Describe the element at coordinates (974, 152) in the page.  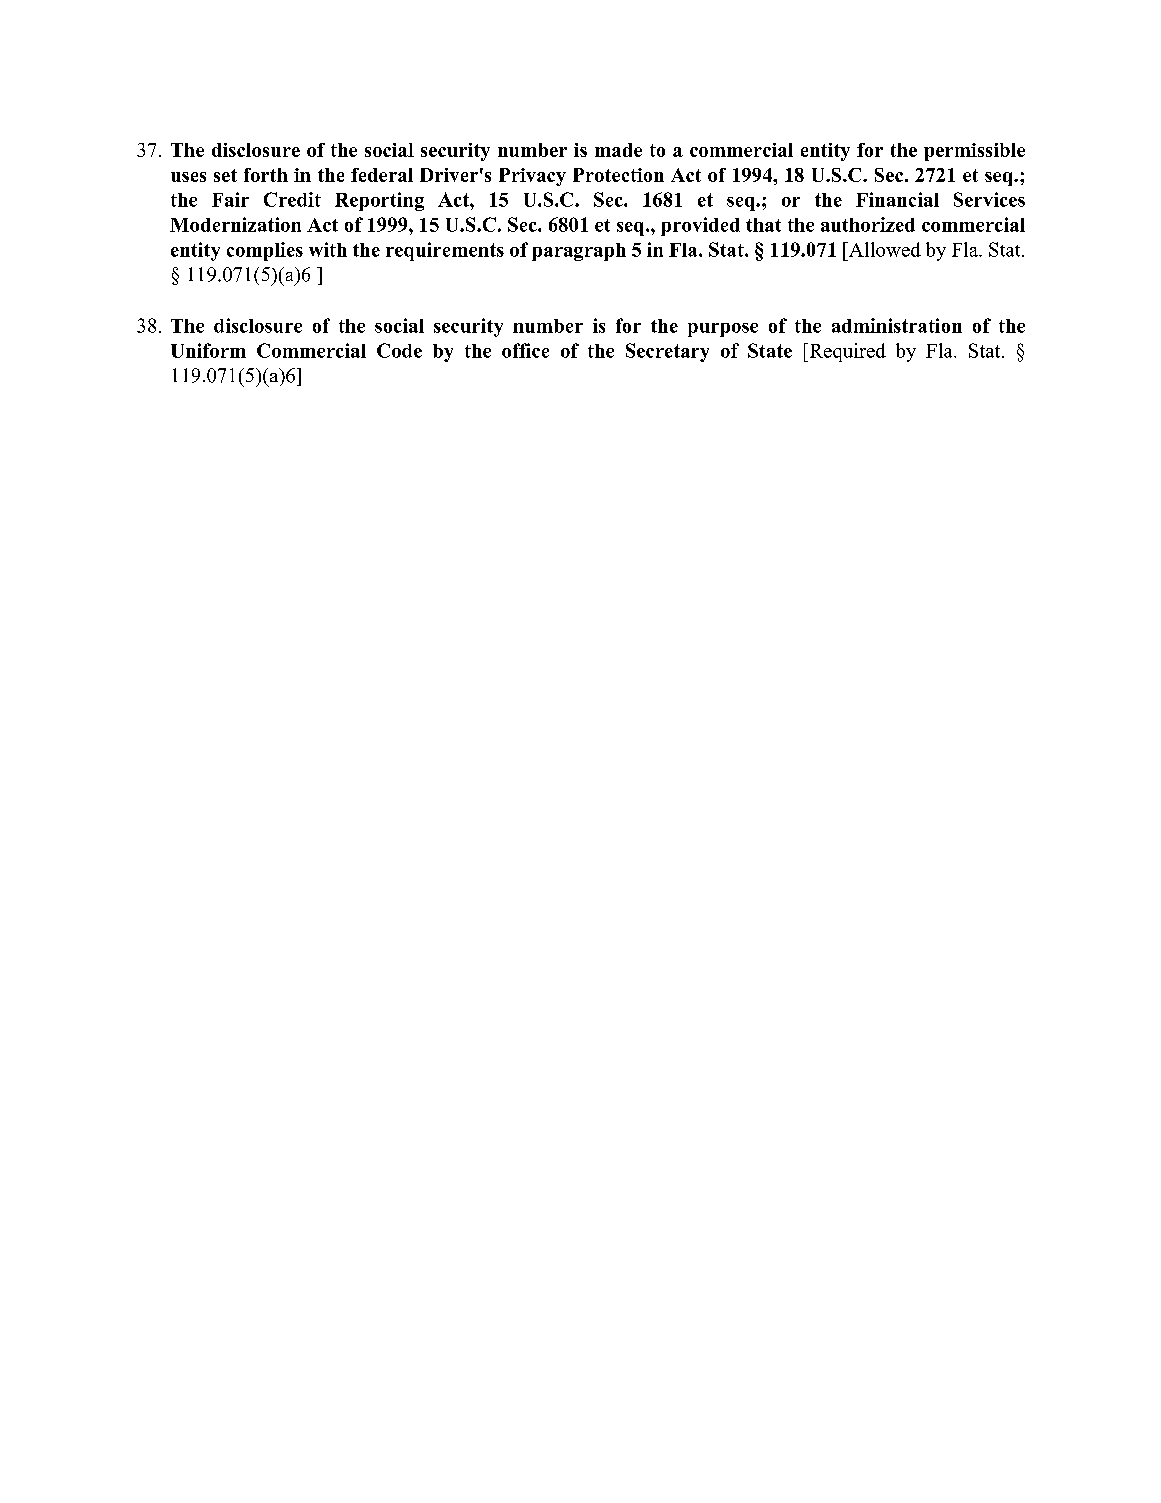
I see `permissible` at that location.
